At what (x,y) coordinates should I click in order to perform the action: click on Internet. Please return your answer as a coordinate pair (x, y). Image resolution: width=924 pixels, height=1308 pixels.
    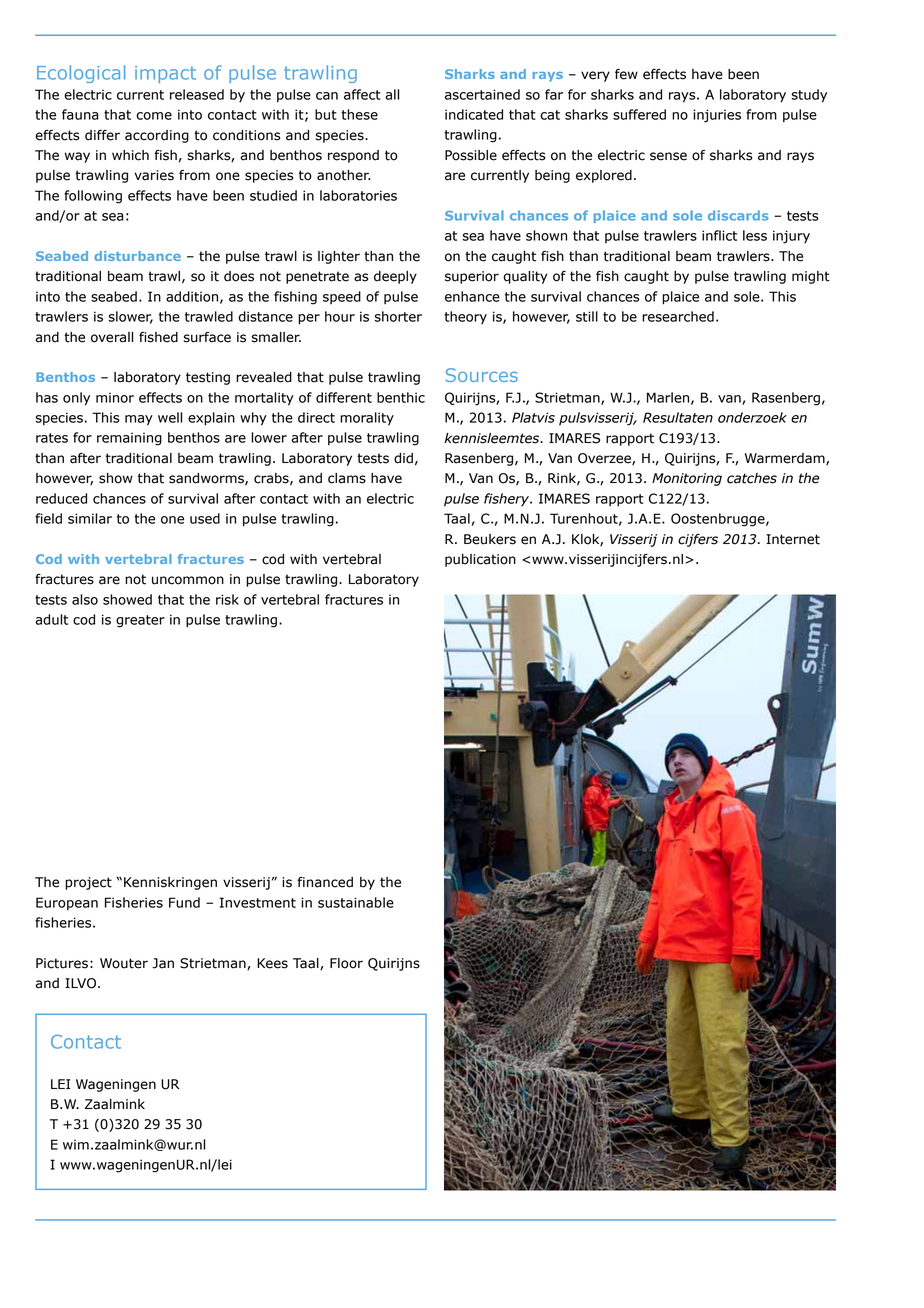
    Looking at the image, I should click on (793, 539).
